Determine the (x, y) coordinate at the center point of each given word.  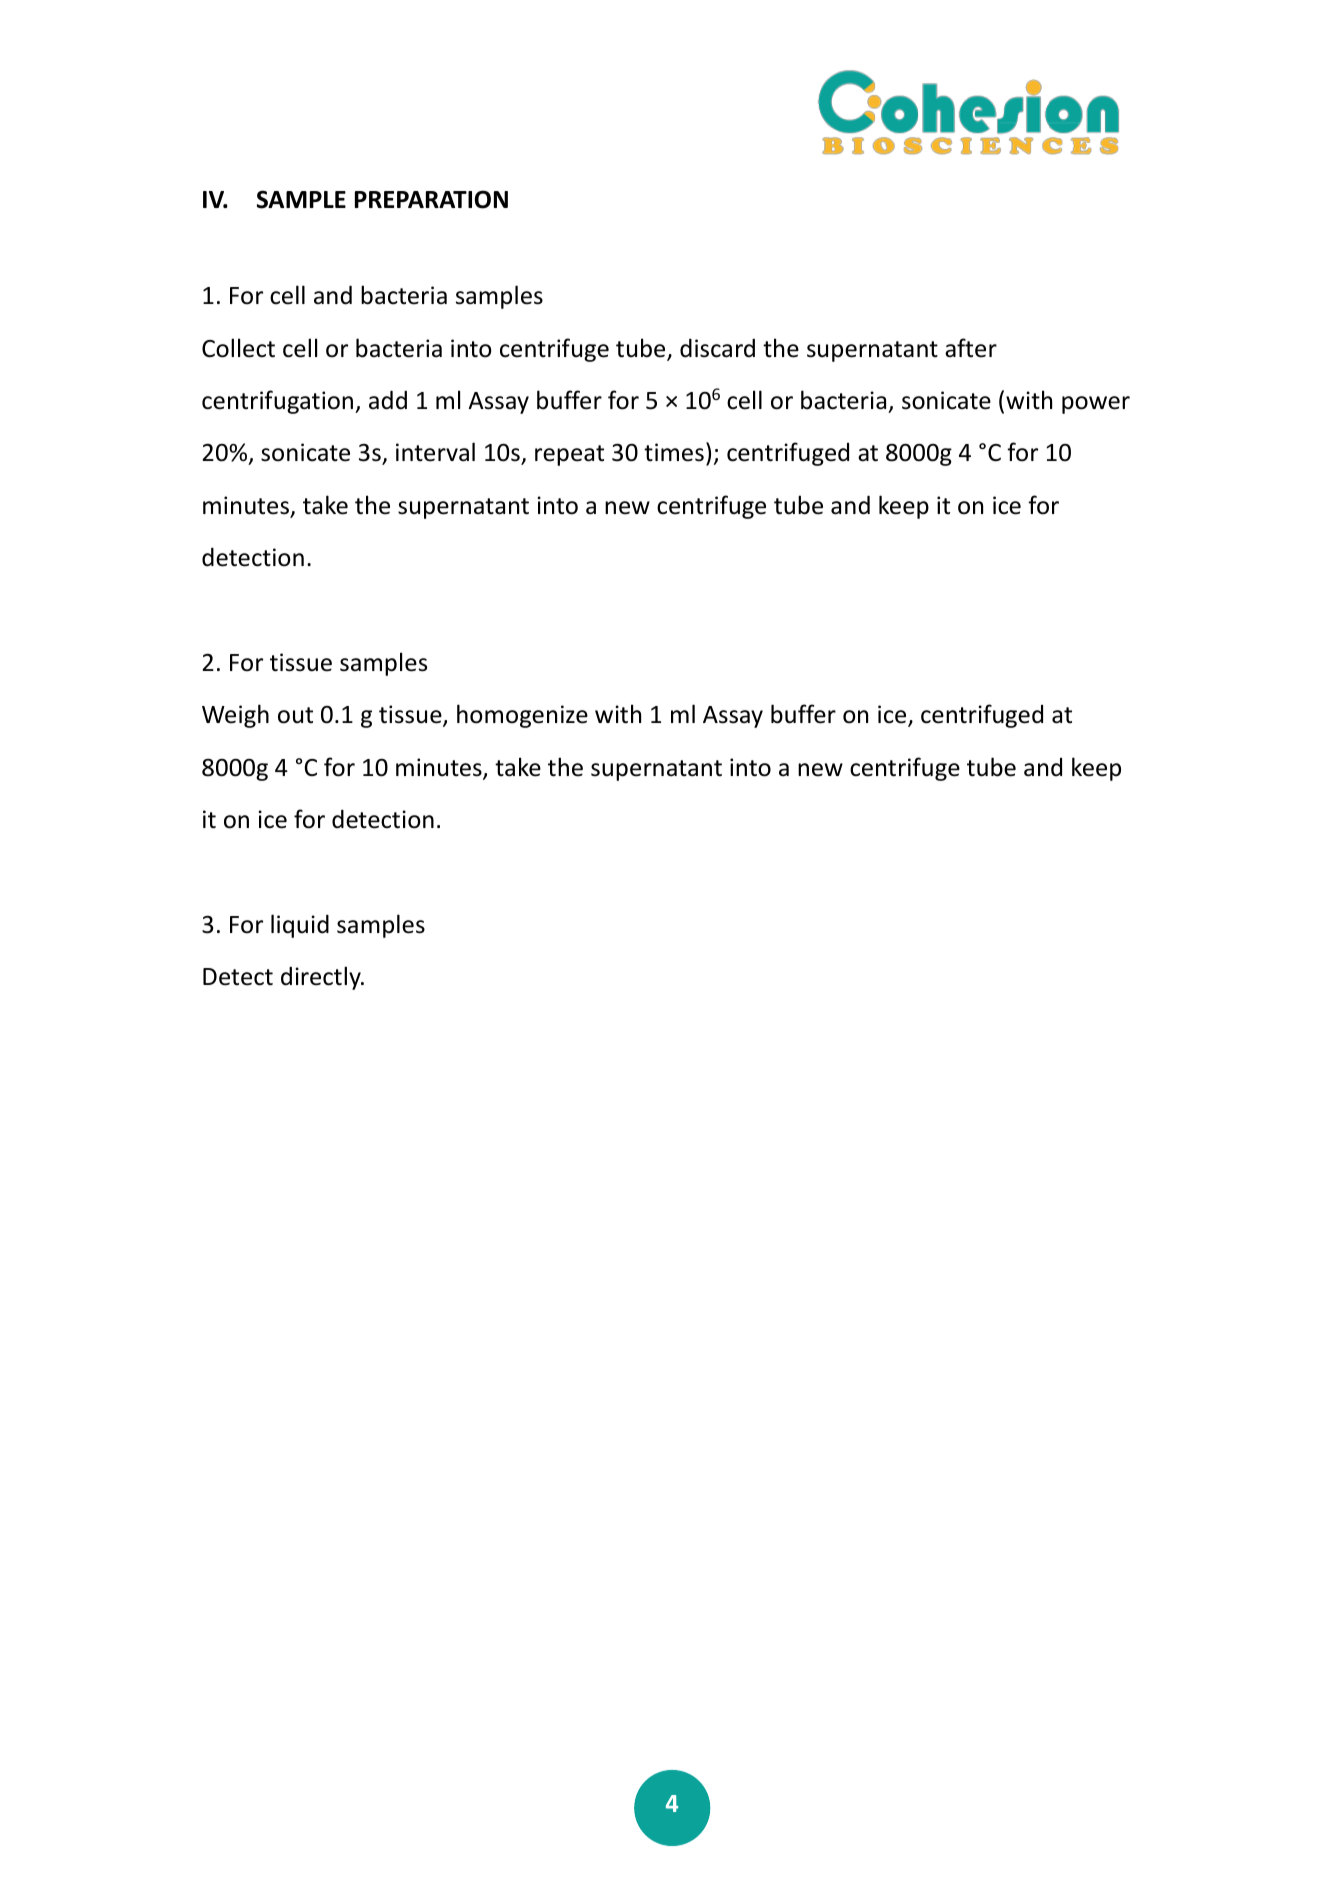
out (295, 715)
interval (435, 452)
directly (322, 978)
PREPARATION (431, 199)
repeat (569, 455)
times (674, 452)
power (1096, 405)
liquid (300, 926)
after (971, 348)
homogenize (522, 716)
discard (717, 348)
